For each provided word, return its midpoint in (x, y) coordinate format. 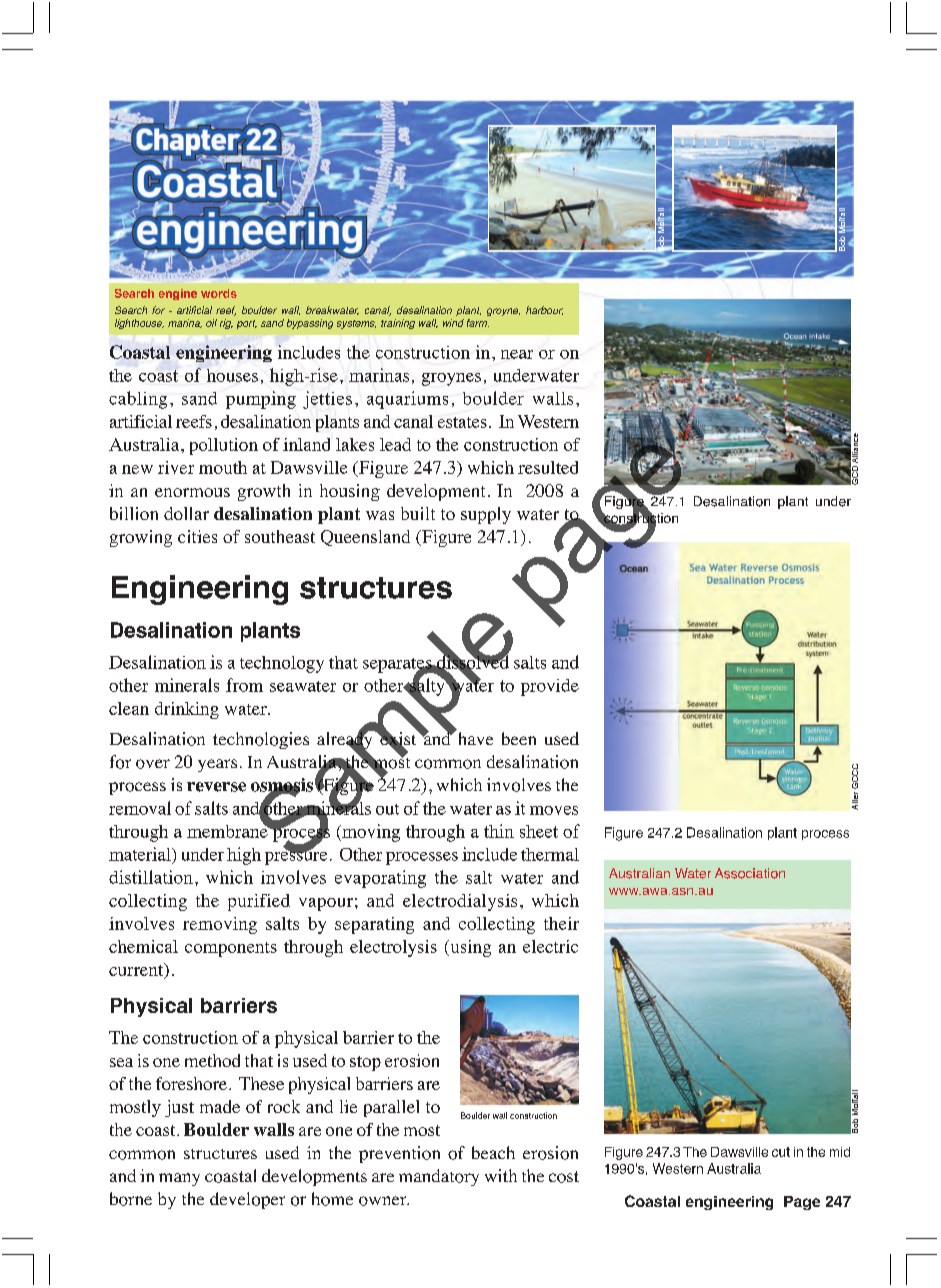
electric (550, 946)
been (519, 738)
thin (499, 831)
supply (486, 515)
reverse (216, 787)
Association (750, 873)
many (179, 1179)
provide (550, 687)
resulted (548, 467)
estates (462, 422)
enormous (192, 492)
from (244, 685)
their (561, 923)
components (231, 949)
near (517, 354)
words (219, 293)
